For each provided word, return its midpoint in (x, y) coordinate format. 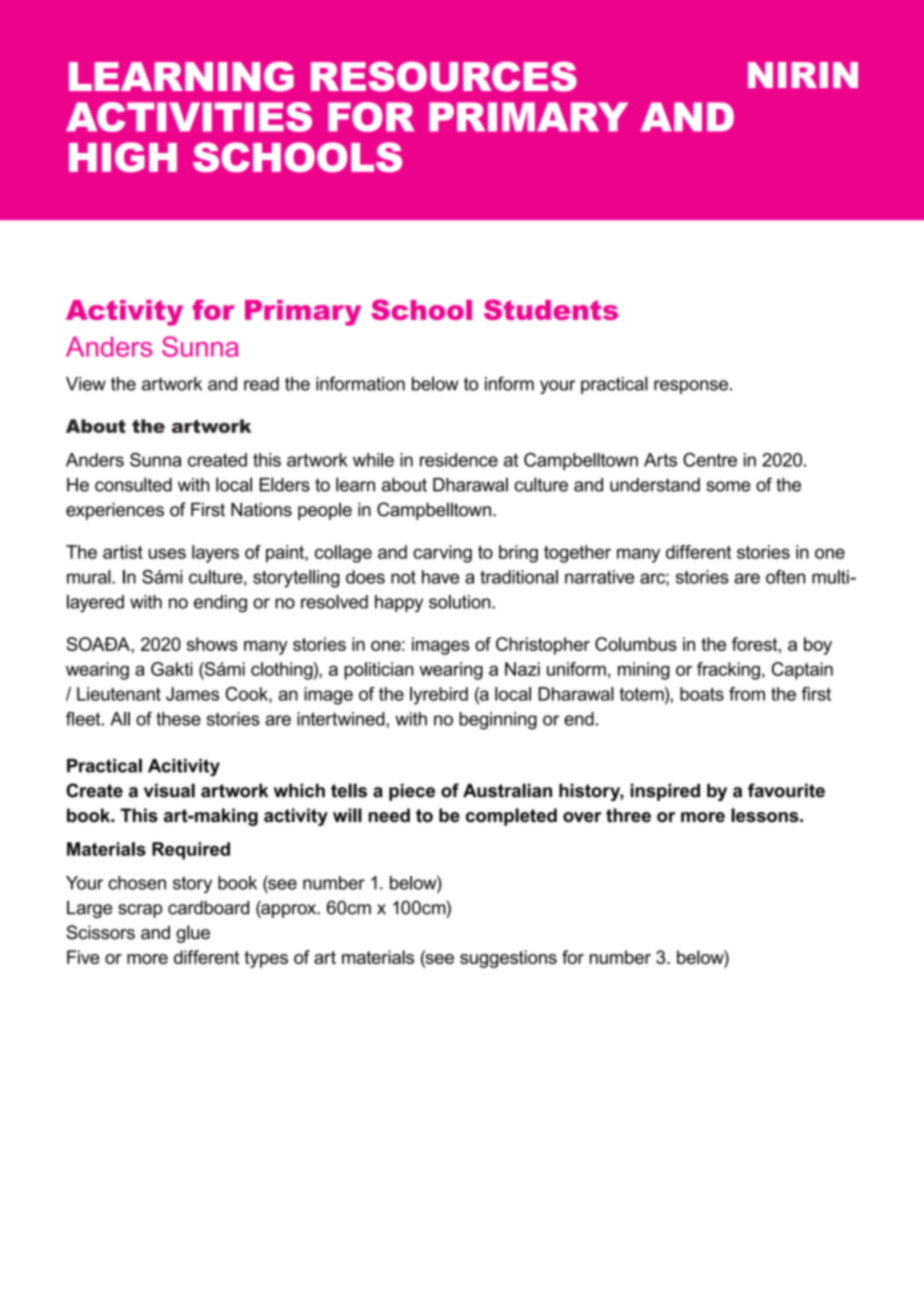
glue (193, 934)
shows (212, 644)
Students (551, 309)
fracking (728, 671)
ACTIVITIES (189, 117)
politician (379, 671)
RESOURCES (444, 76)
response (691, 387)
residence (459, 460)
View (86, 384)
